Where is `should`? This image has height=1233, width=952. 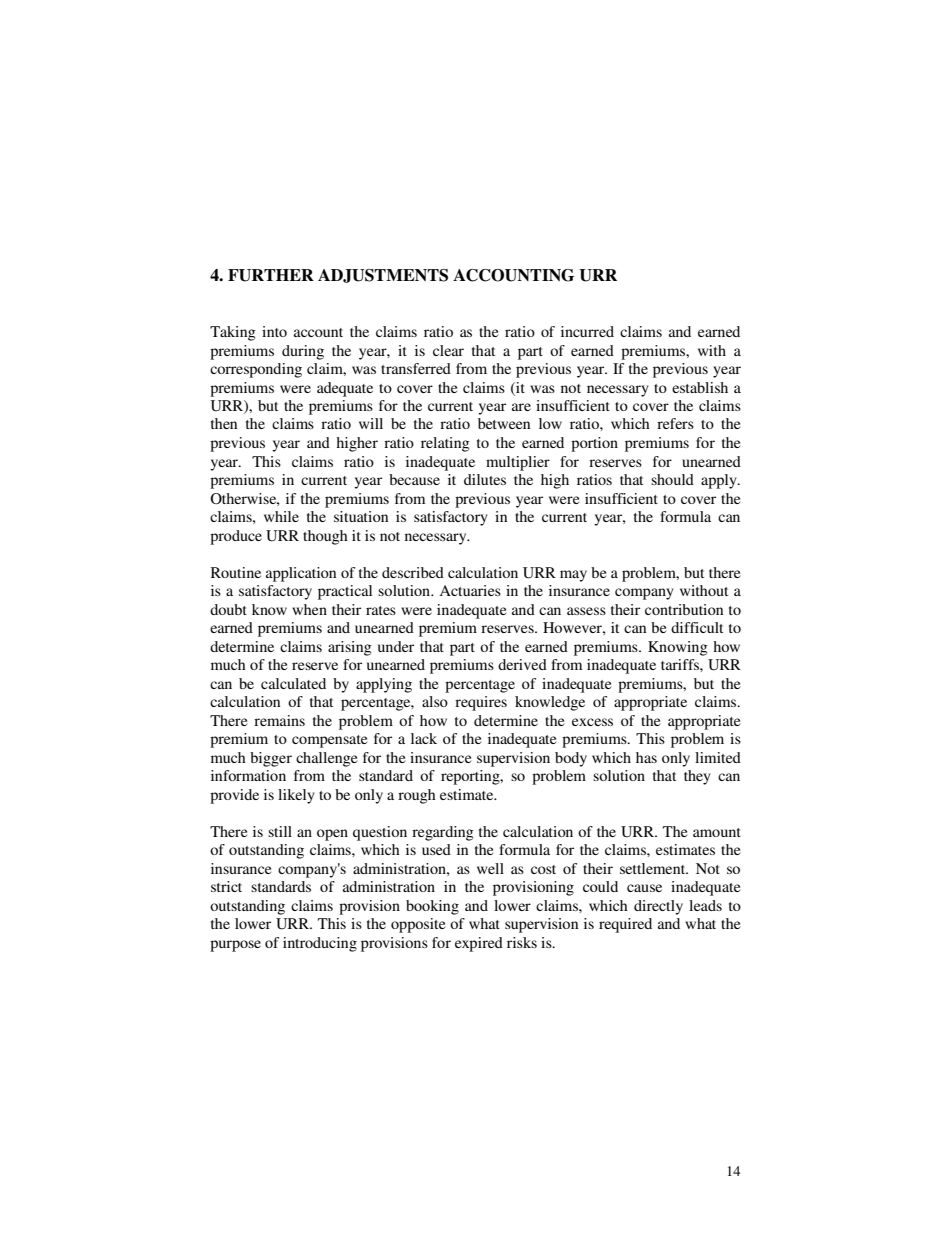 should is located at coordinates (672, 479).
